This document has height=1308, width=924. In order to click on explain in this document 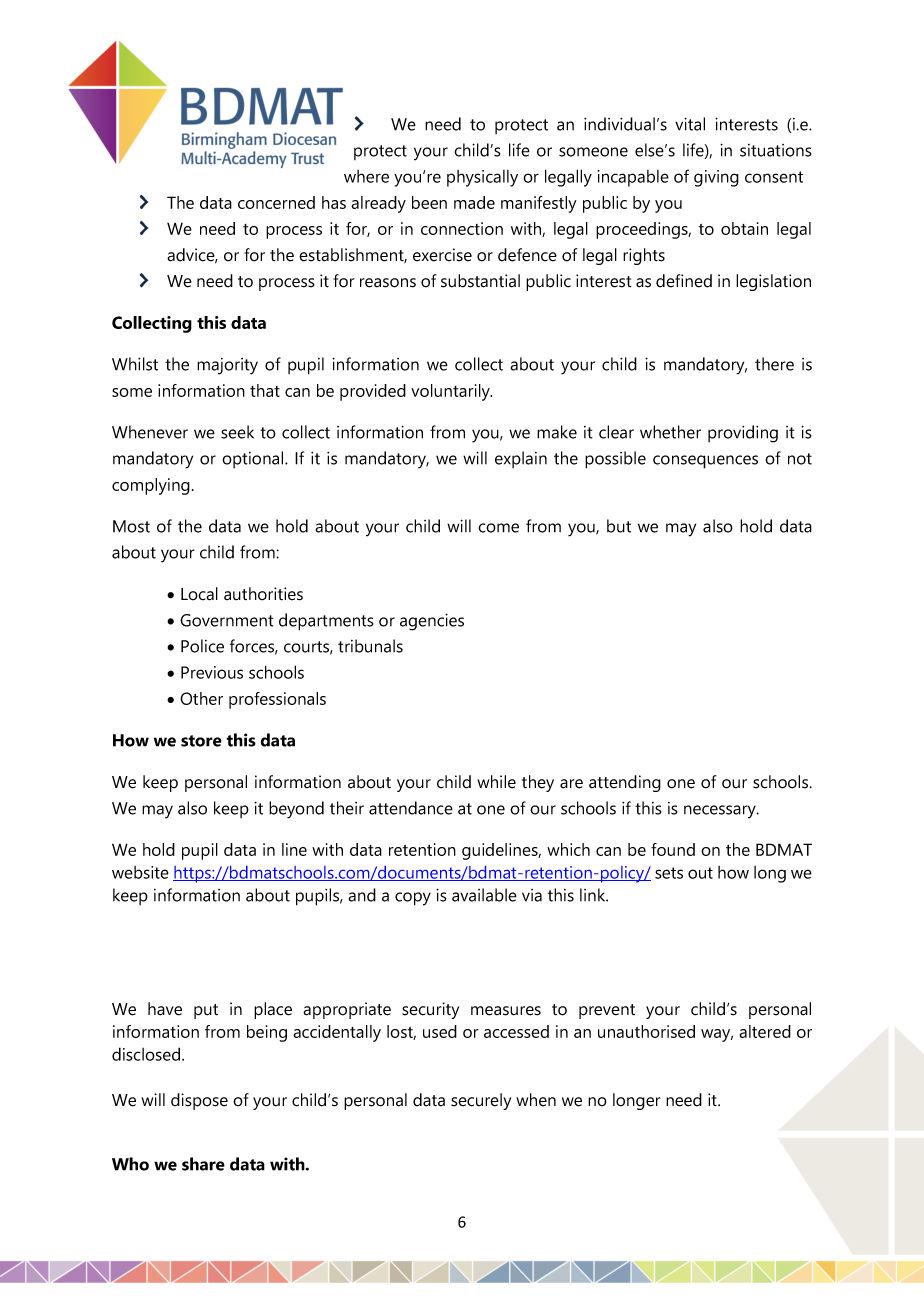, I will do `click(521, 459)`.
